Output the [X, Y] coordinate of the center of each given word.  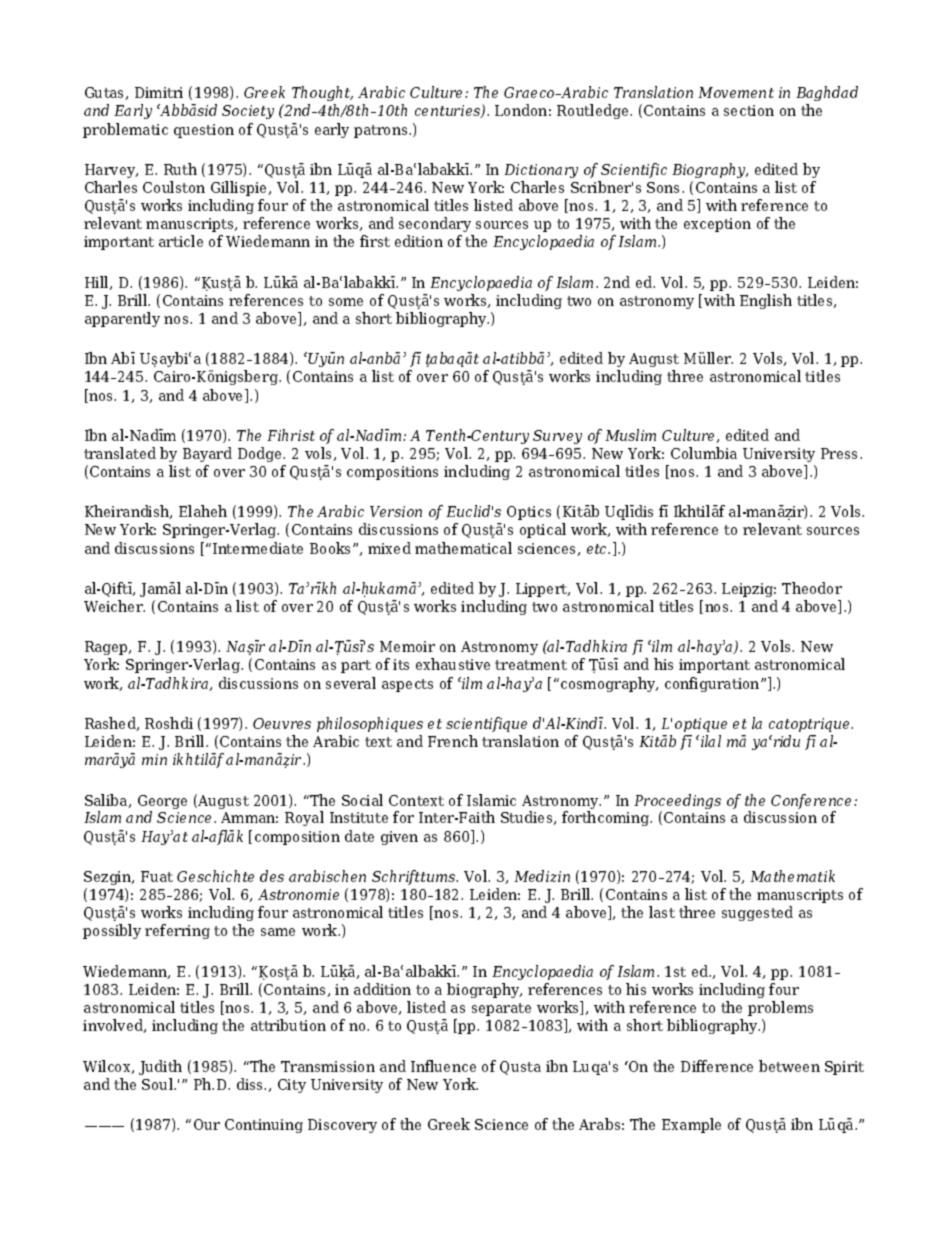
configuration [713, 684]
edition [419, 241]
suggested [757, 913]
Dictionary [541, 171]
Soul [159, 1084]
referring [177, 931]
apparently [122, 319]
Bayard [207, 454]
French [453, 741]
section [749, 110]
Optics [529, 513]
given [399, 838]
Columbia [704, 453]
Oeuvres [282, 723]
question [204, 131]
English [766, 301]
